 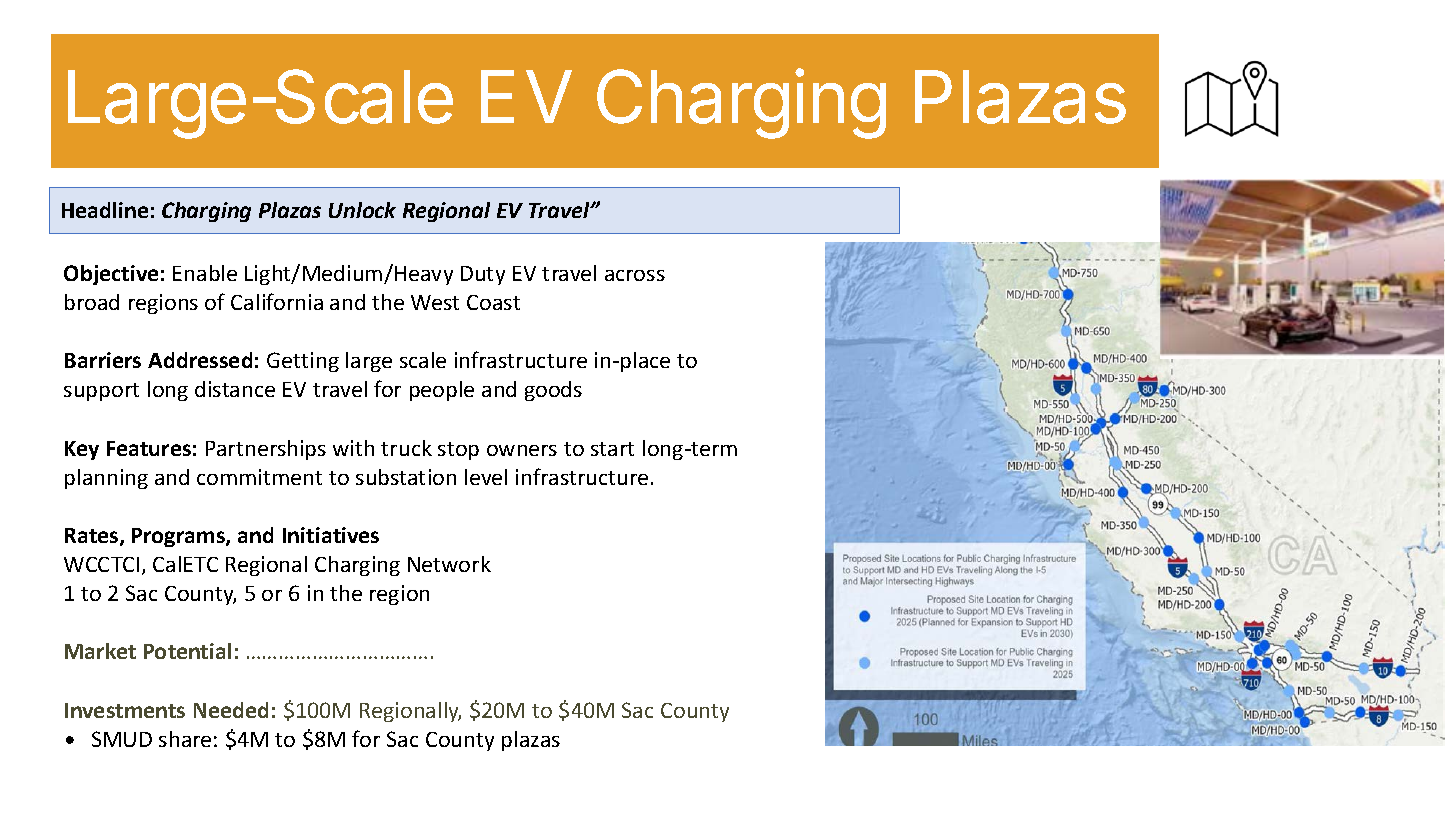 I want to click on across, so click(x=635, y=275).
